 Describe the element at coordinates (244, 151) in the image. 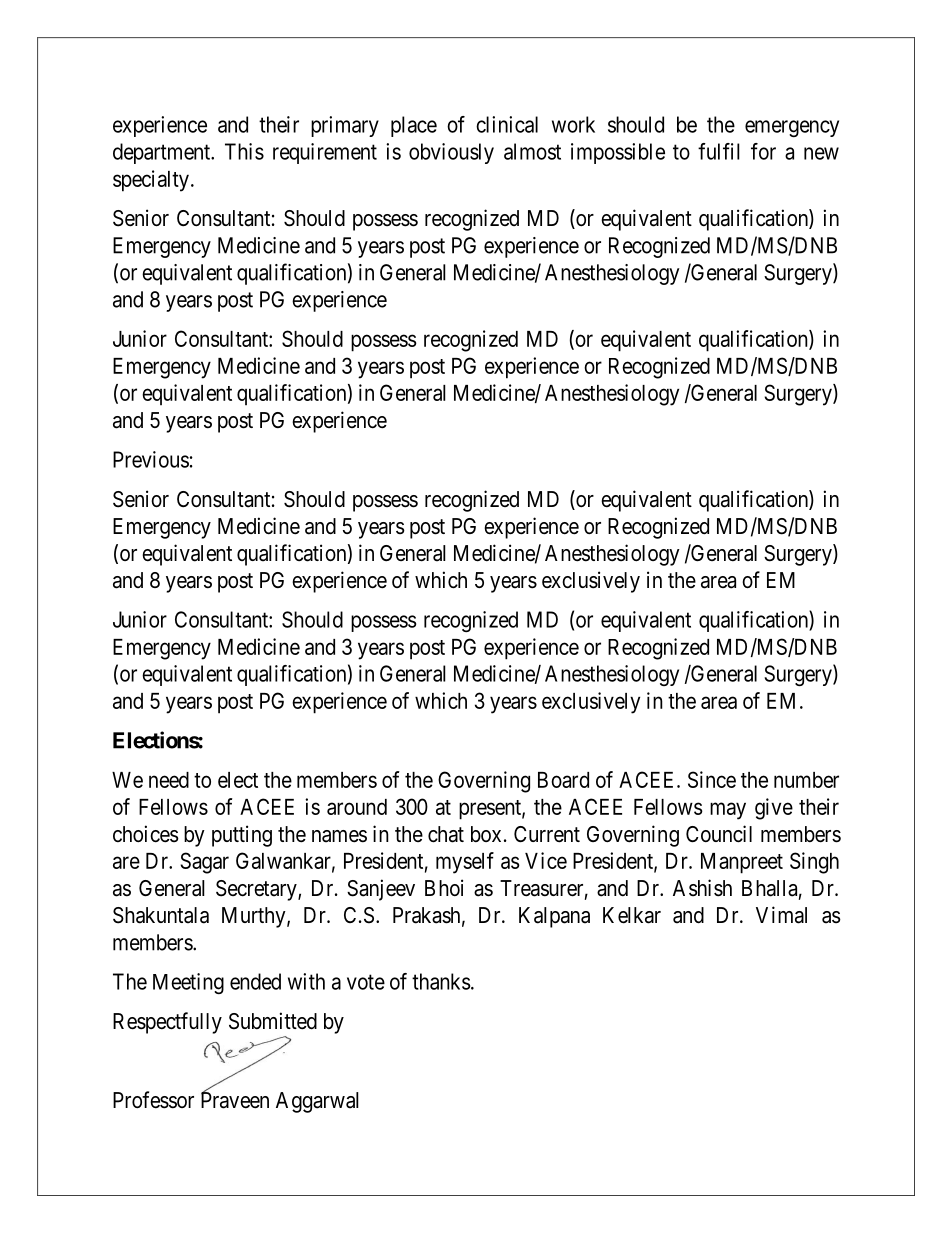

I see `This` at that location.
